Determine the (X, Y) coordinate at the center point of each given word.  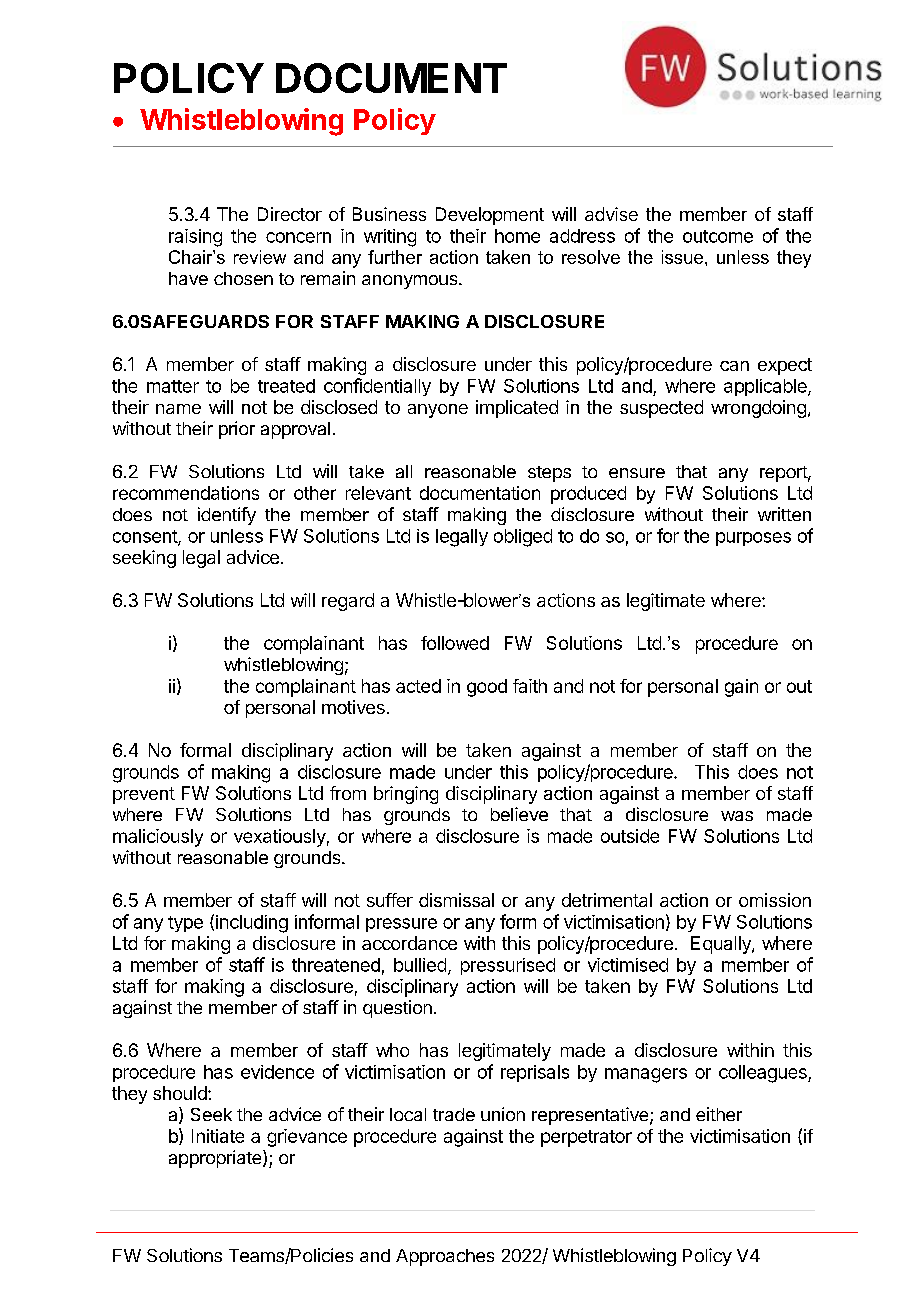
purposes (753, 539)
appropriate (216, 1159)
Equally (722, 945)
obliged (523, 538)
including (252, 924)
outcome (718, 236)
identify (227, 516)
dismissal (456, 900)
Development (490, 216)
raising (195, 238)
